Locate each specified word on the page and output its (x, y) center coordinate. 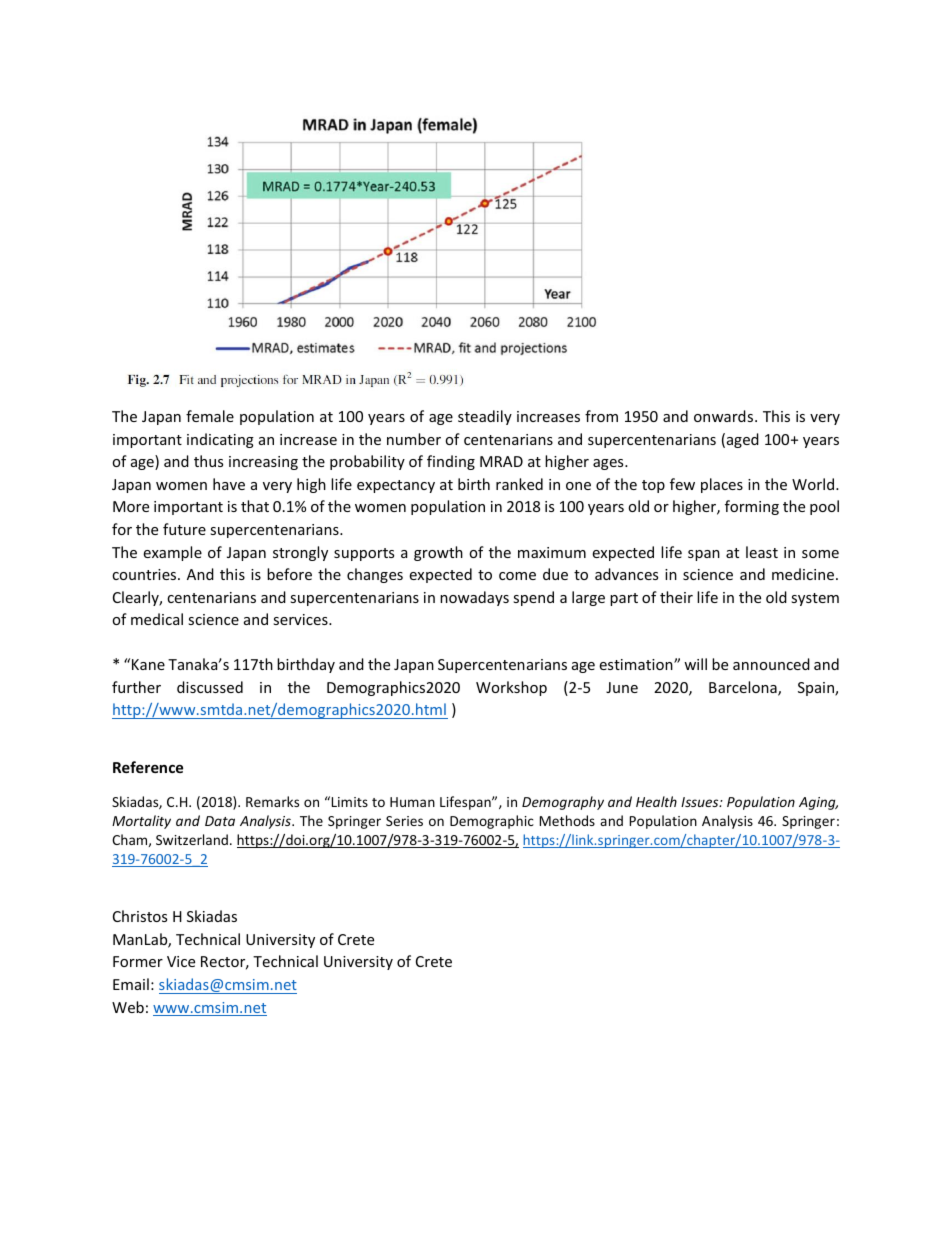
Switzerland (192, 839)
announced (771, 664)
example (172, 553)
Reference (148, 767)
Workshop (511, 688)
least (762, 552)
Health (656, 801)
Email (131, 984)
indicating (220, 440)
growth (438, 553)
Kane (148, 664)
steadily (485, 417)
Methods (567, 820)
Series (404, 821)
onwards (725, 416)
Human (412, 802)
